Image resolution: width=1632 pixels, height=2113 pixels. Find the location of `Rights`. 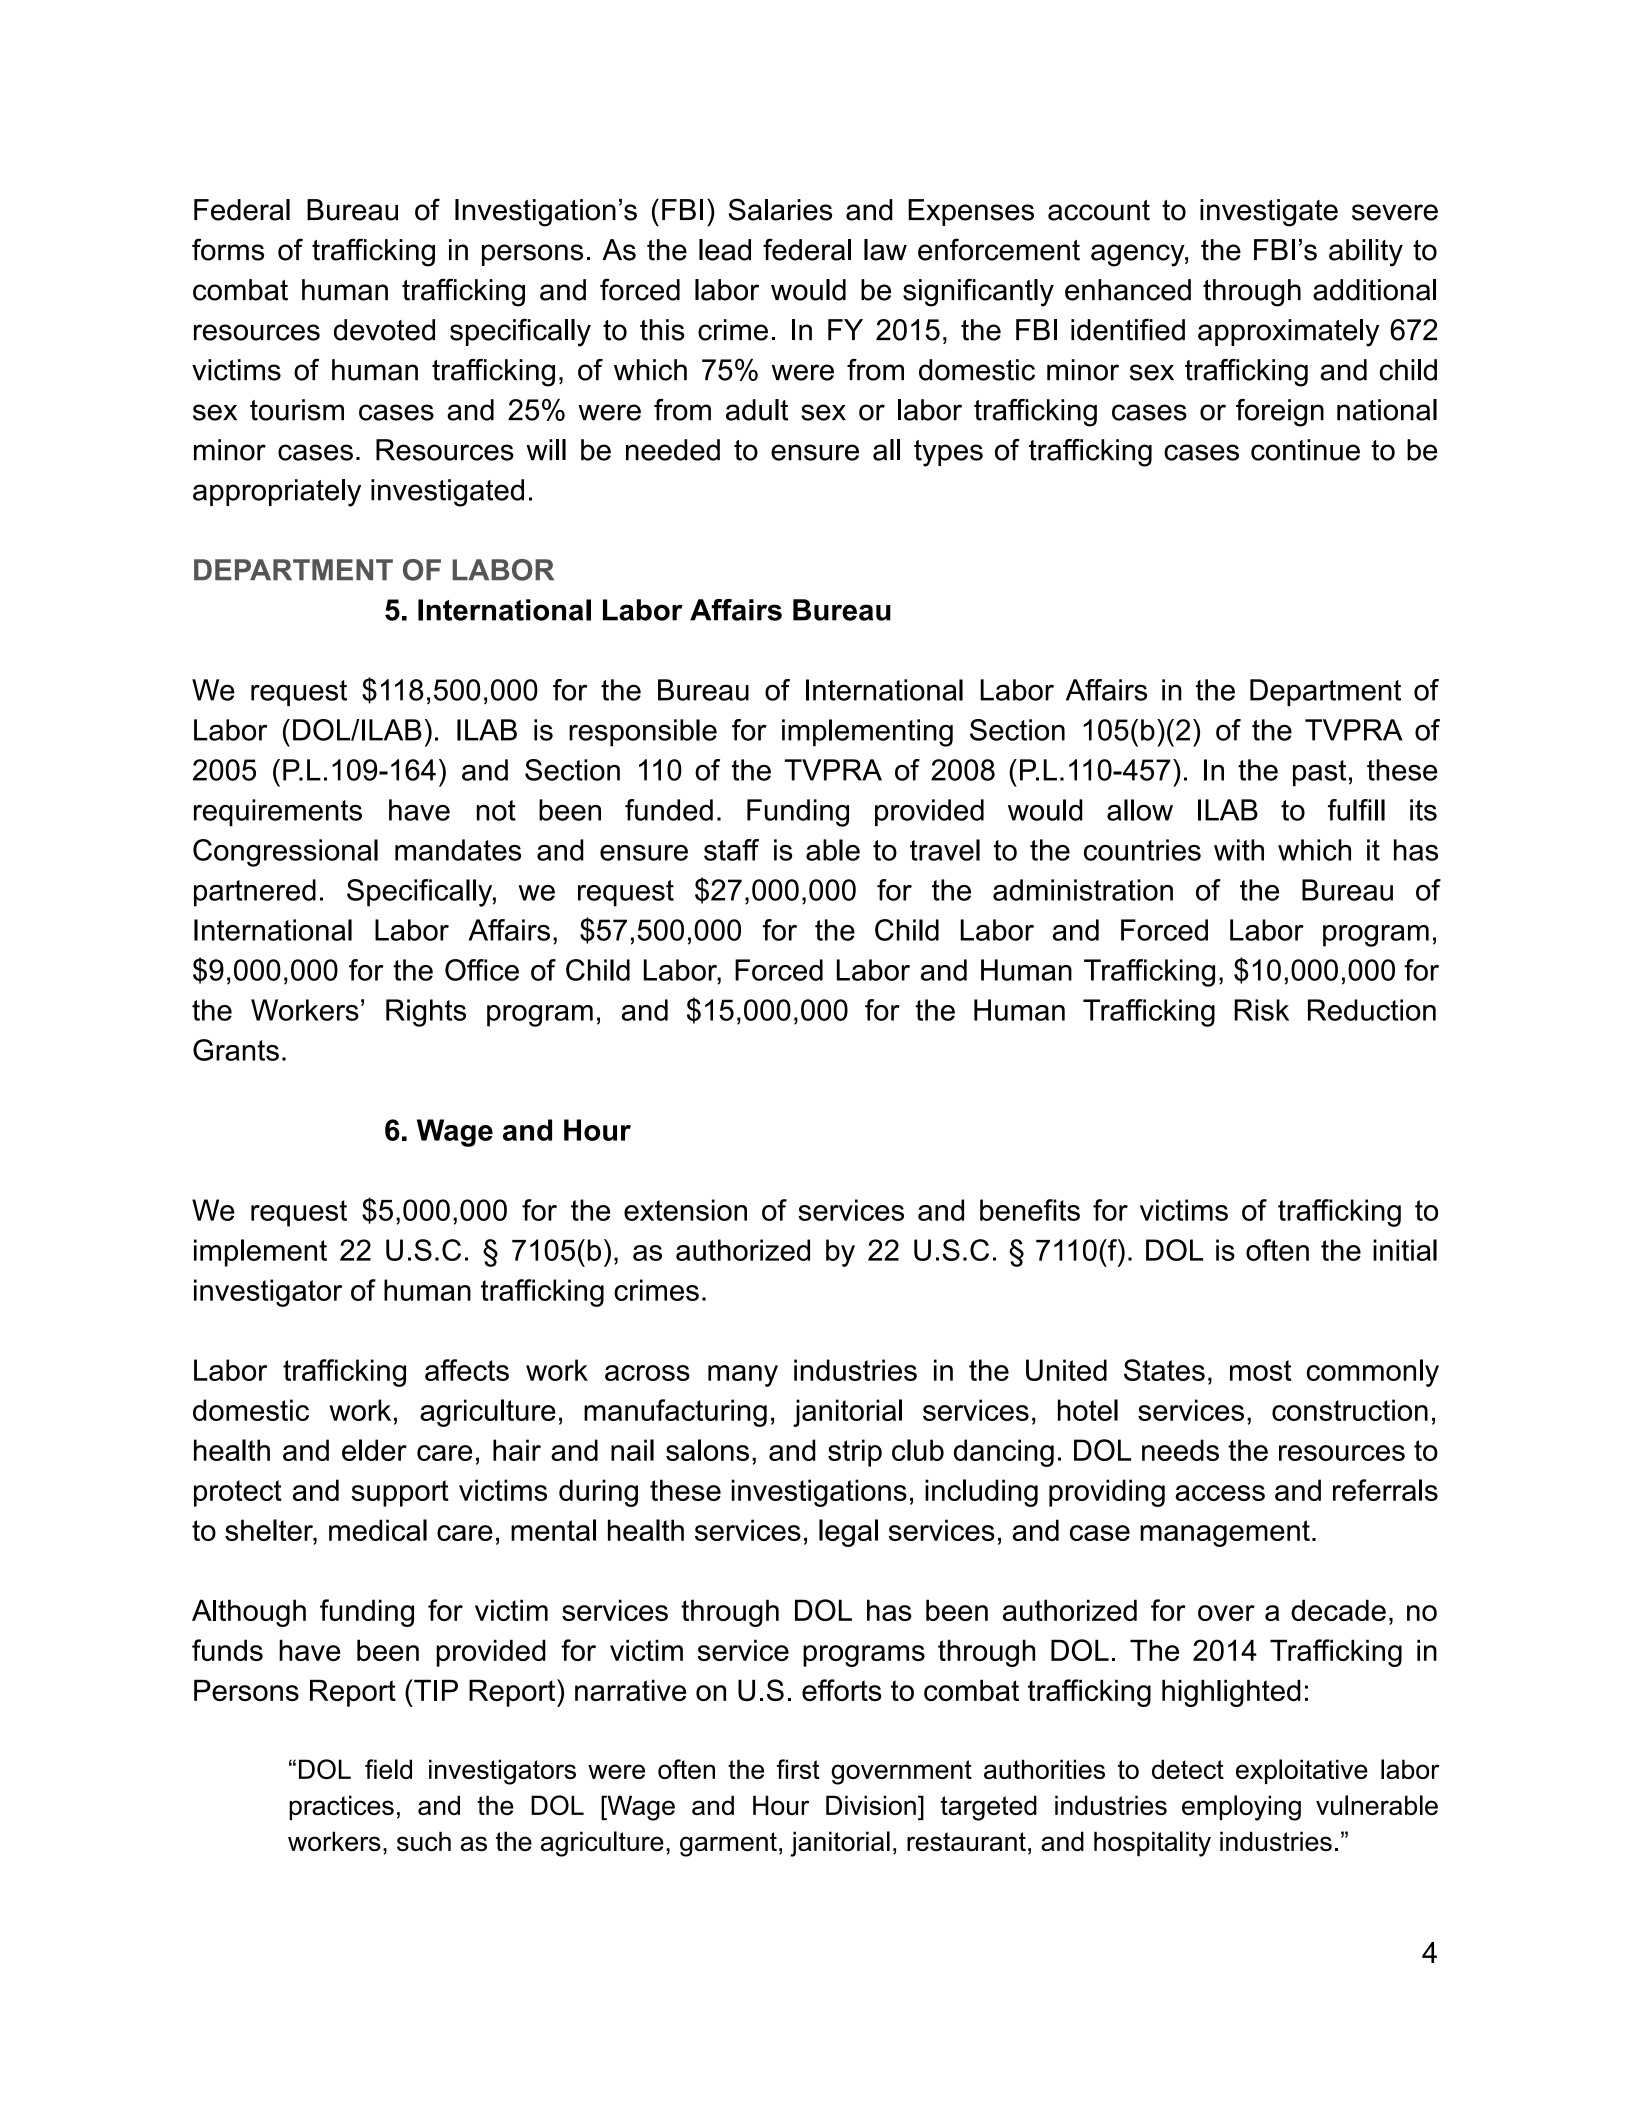

Rights is located at coordinates (426, 1013).
